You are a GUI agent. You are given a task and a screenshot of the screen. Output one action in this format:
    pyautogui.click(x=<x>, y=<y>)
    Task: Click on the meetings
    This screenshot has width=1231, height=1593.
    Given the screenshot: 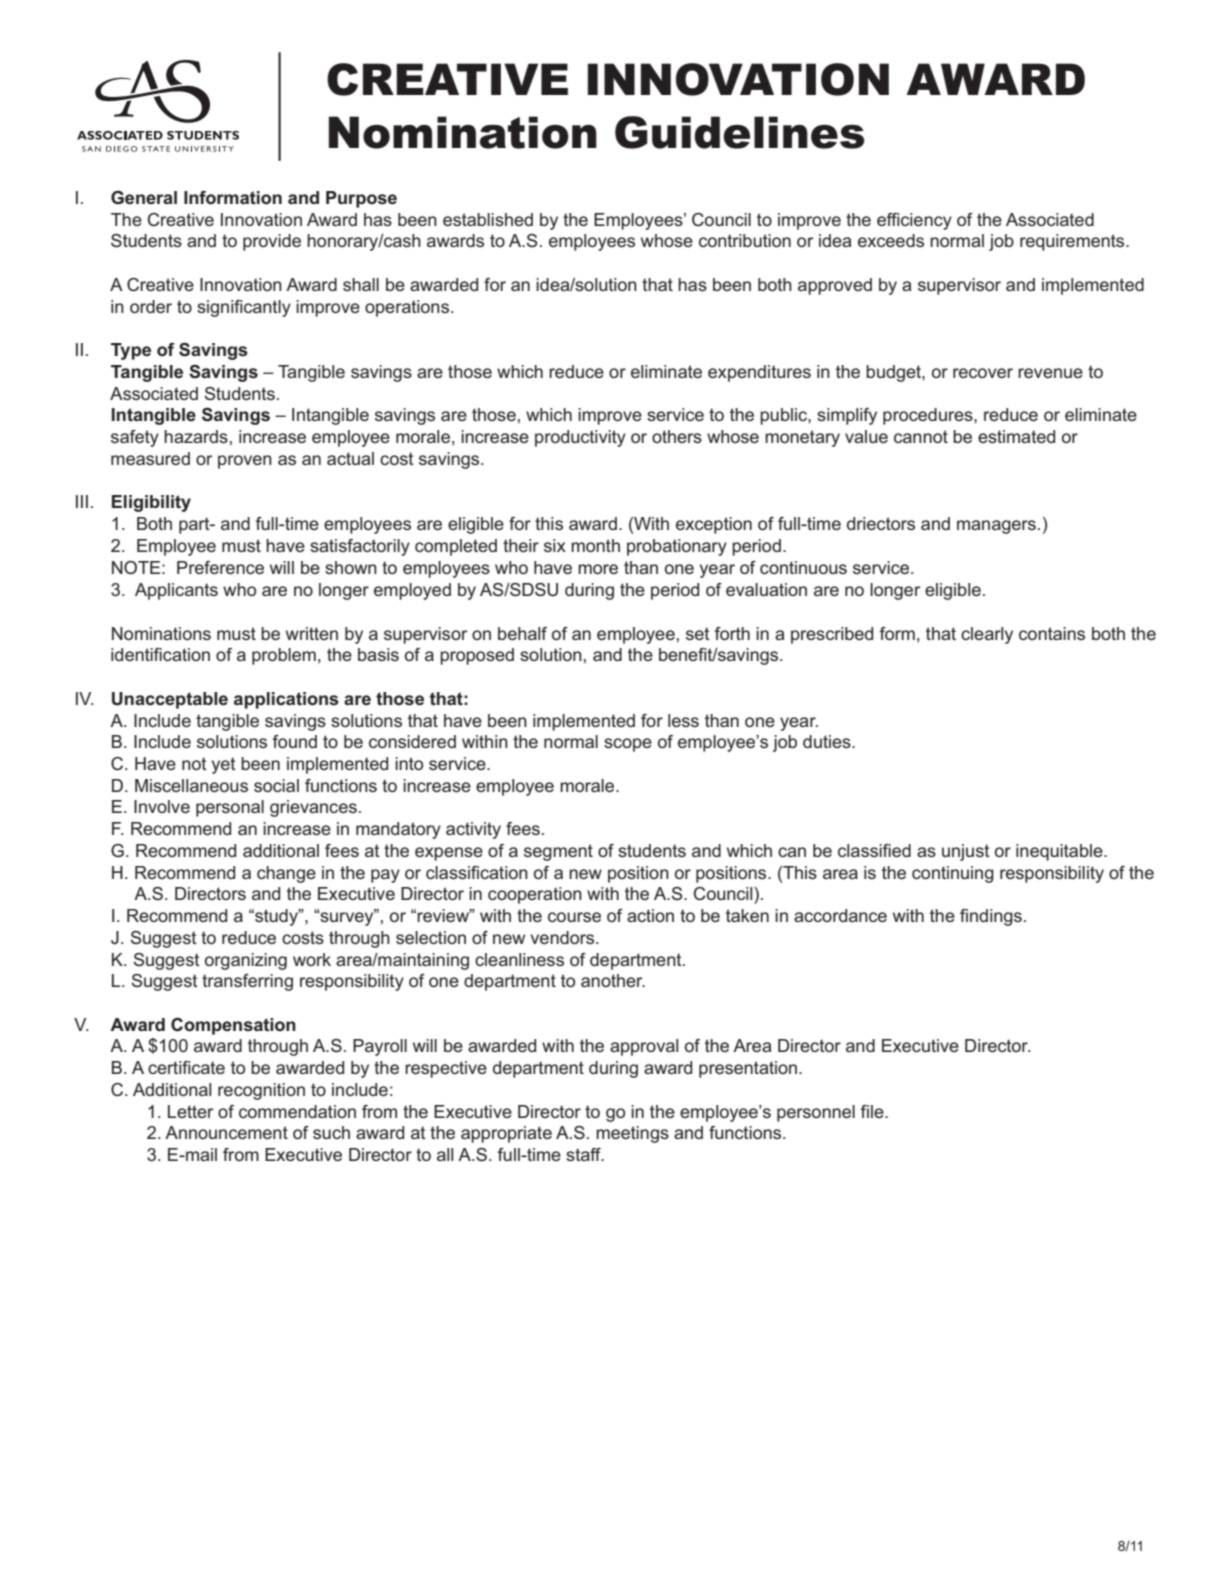 What is the action you would take?
    pyautogui.click(x=632, y=1134)
